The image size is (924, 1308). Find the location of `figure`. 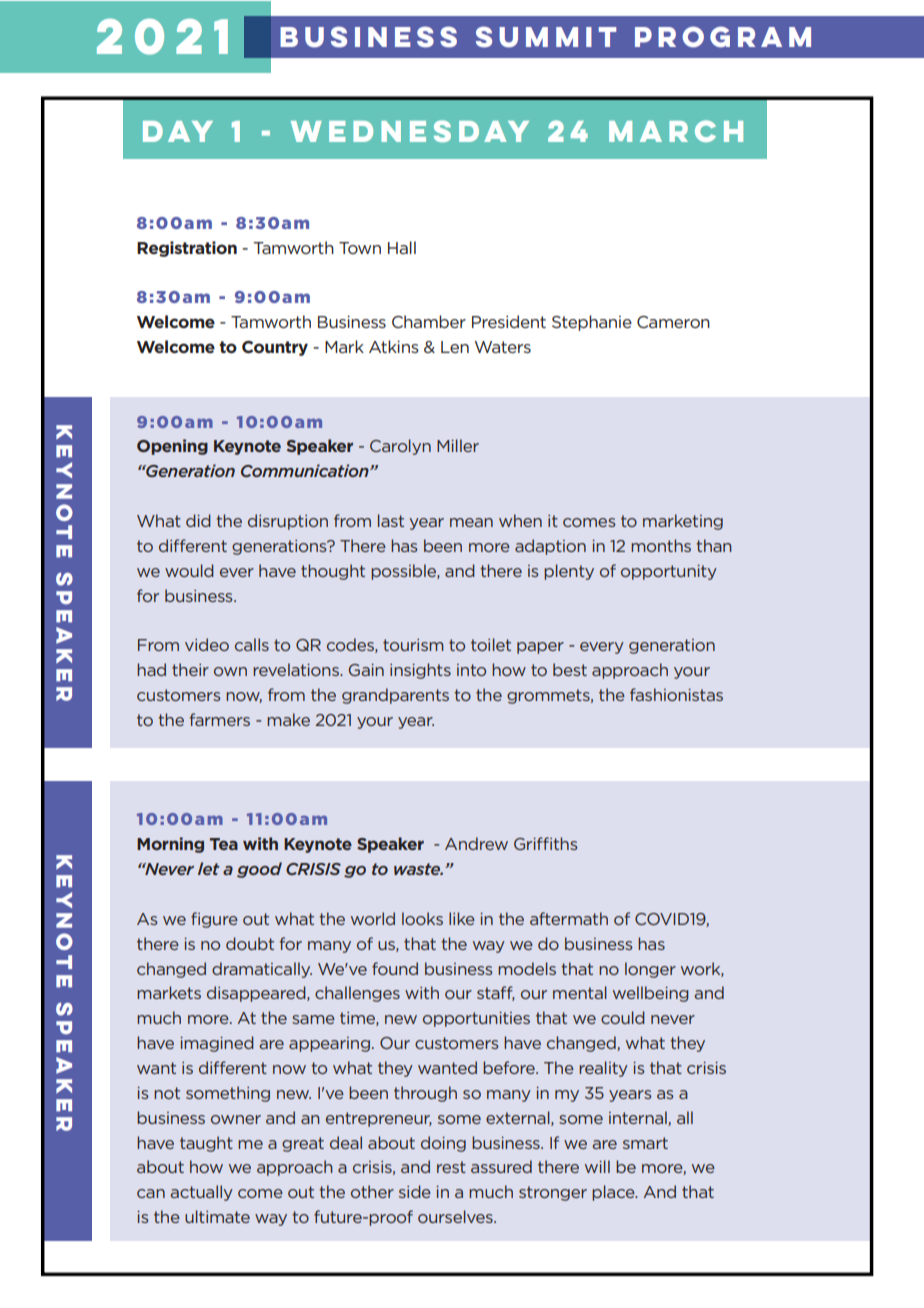

figure is located at coordinates (214, 920).
